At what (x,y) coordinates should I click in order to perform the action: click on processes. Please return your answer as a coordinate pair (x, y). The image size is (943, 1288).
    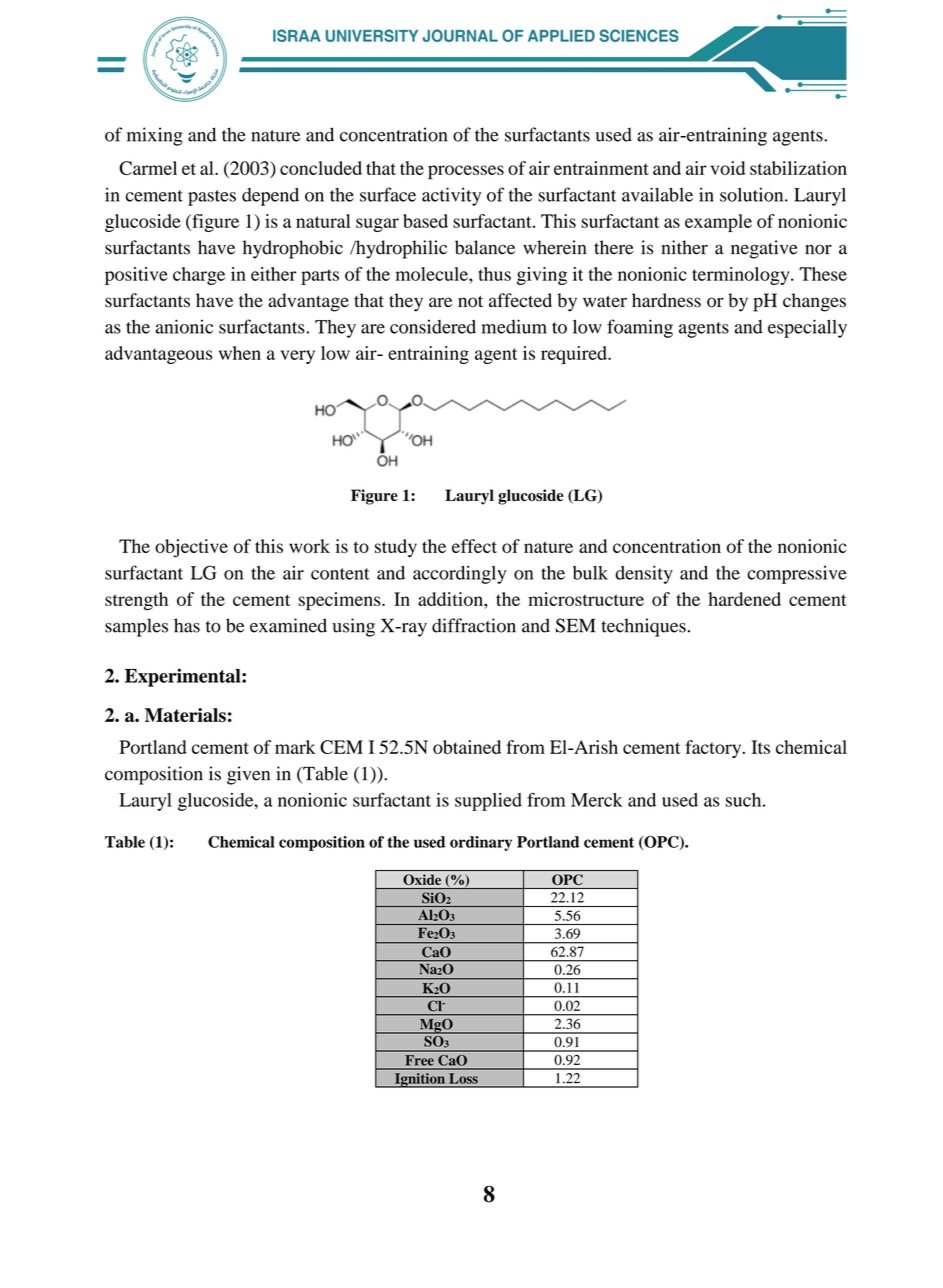
    Looking at the image, I should click on (466, 172).
